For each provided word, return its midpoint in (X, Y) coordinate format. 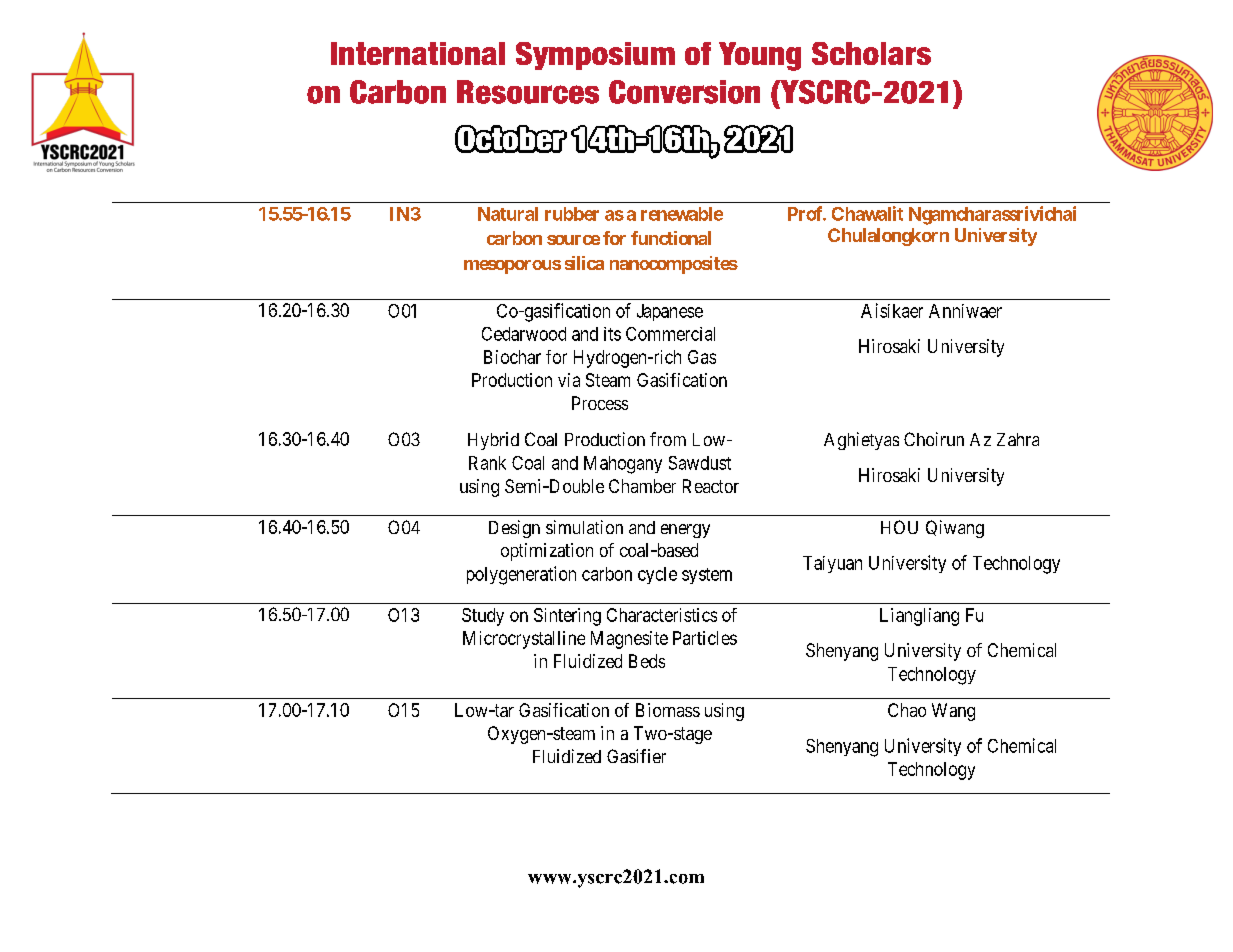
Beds (647, 661)
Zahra (1018, 439)
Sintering (567, 617)
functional (671, 238)
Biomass (668, 710)
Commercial (670, 334)
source (573, 240)
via (569, 380)
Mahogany (623, 465)
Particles (705, 638)
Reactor (711, 486)
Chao (907, 710)
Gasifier (636, 756)
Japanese (670, 312)
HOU (899, 527)
